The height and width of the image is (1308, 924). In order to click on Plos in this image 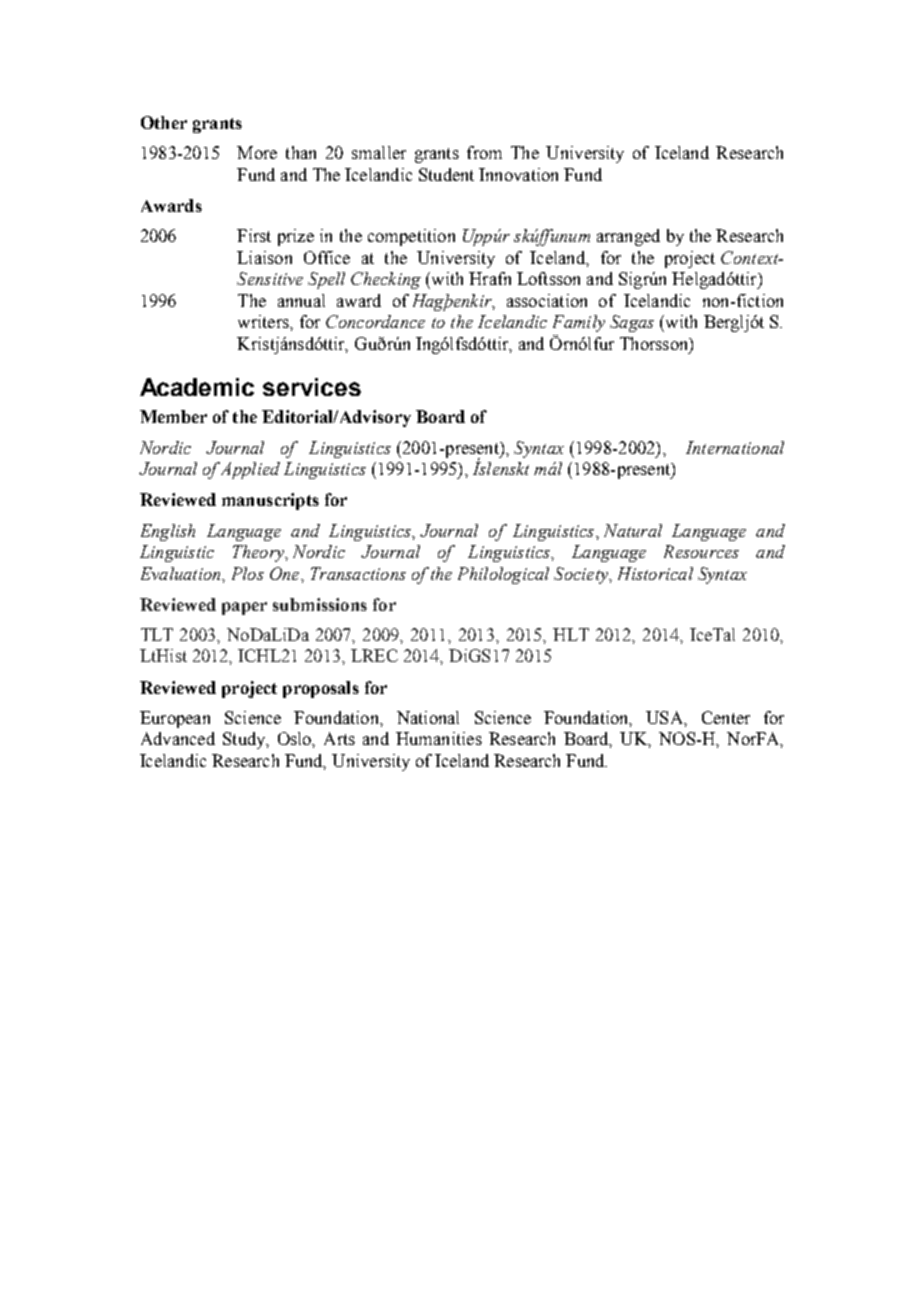, I will do `click(248, 573)`.
